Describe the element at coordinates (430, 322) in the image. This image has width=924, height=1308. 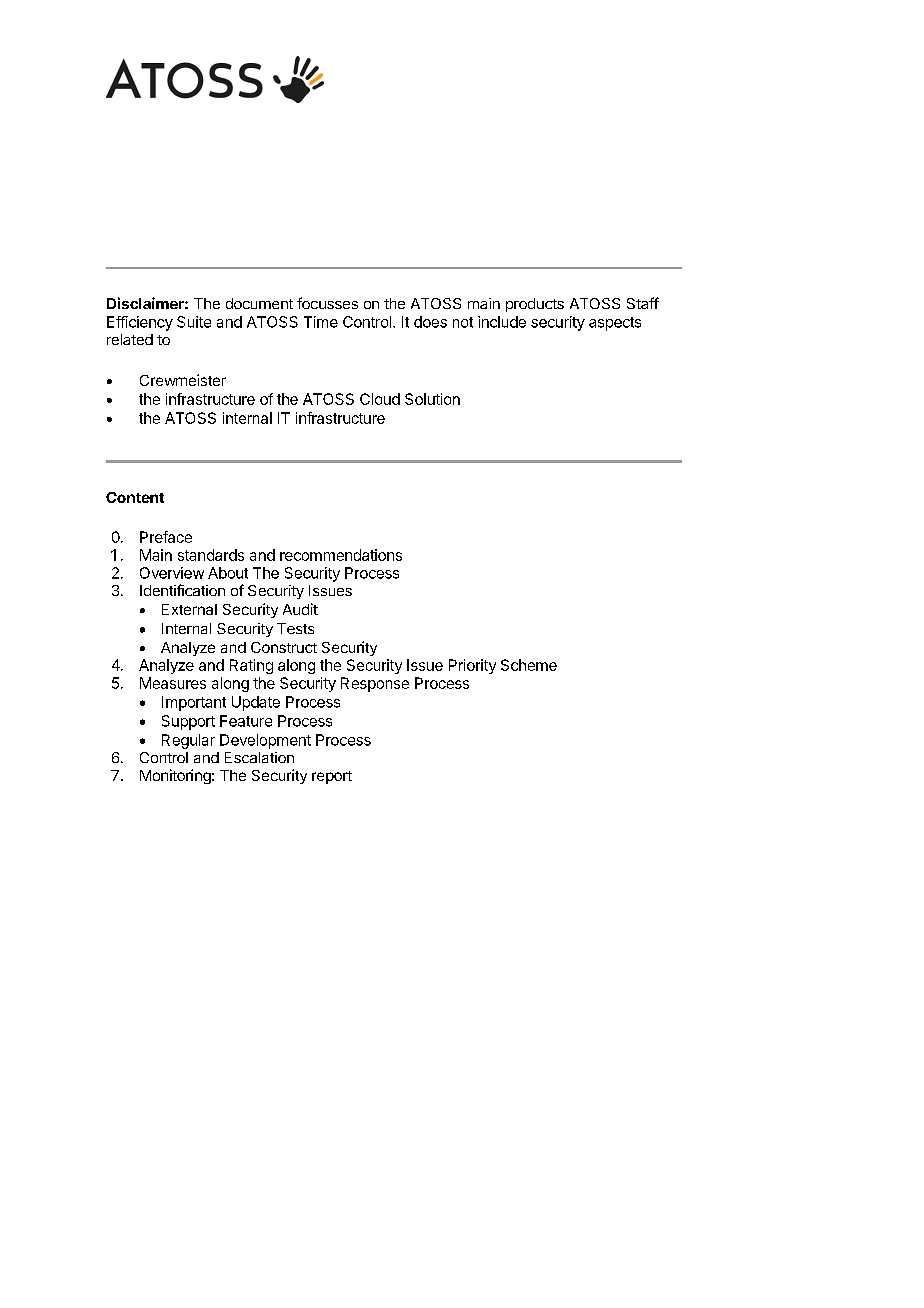
I see `does` at that location.
